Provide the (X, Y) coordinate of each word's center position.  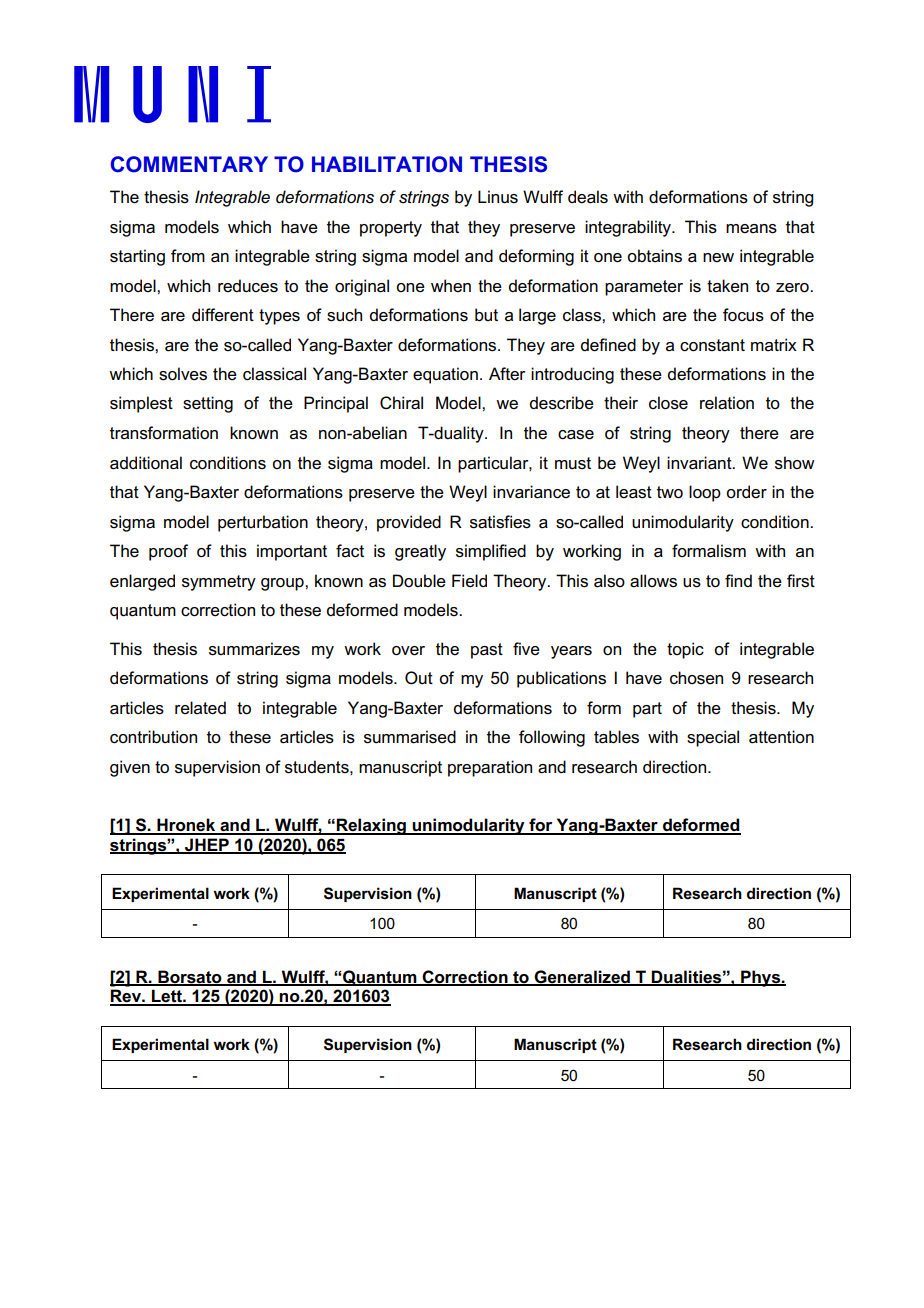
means (751, 229)
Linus (498, 197)
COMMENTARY (189, 164)
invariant (700, 463)
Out (419, 678)
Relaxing (371, 826)
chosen (696, 678)
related (200, 708)
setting (208, 404)
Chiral (401, 403)
